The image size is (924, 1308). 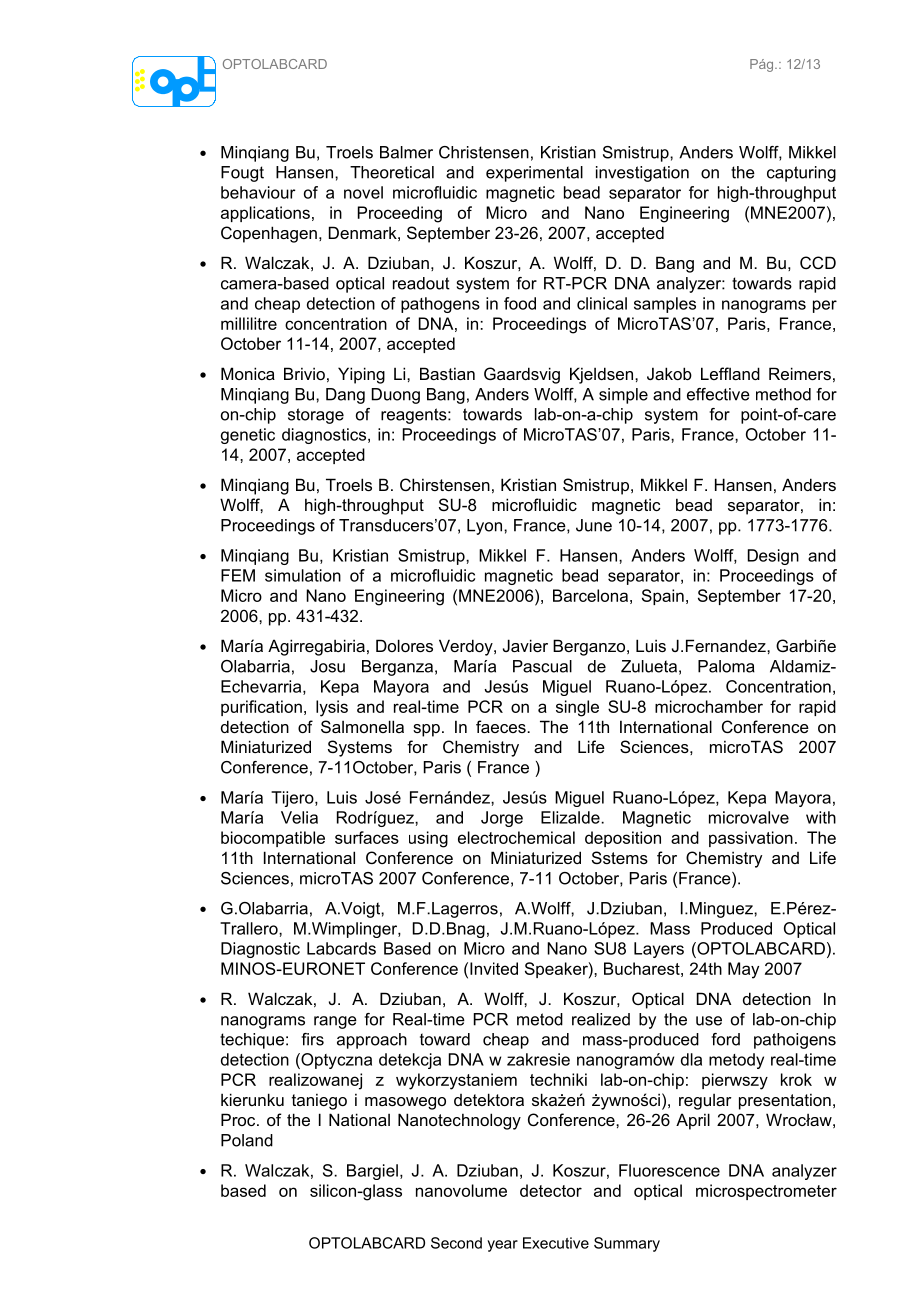 I want to click on experimental, so click(x=534, y=174).
